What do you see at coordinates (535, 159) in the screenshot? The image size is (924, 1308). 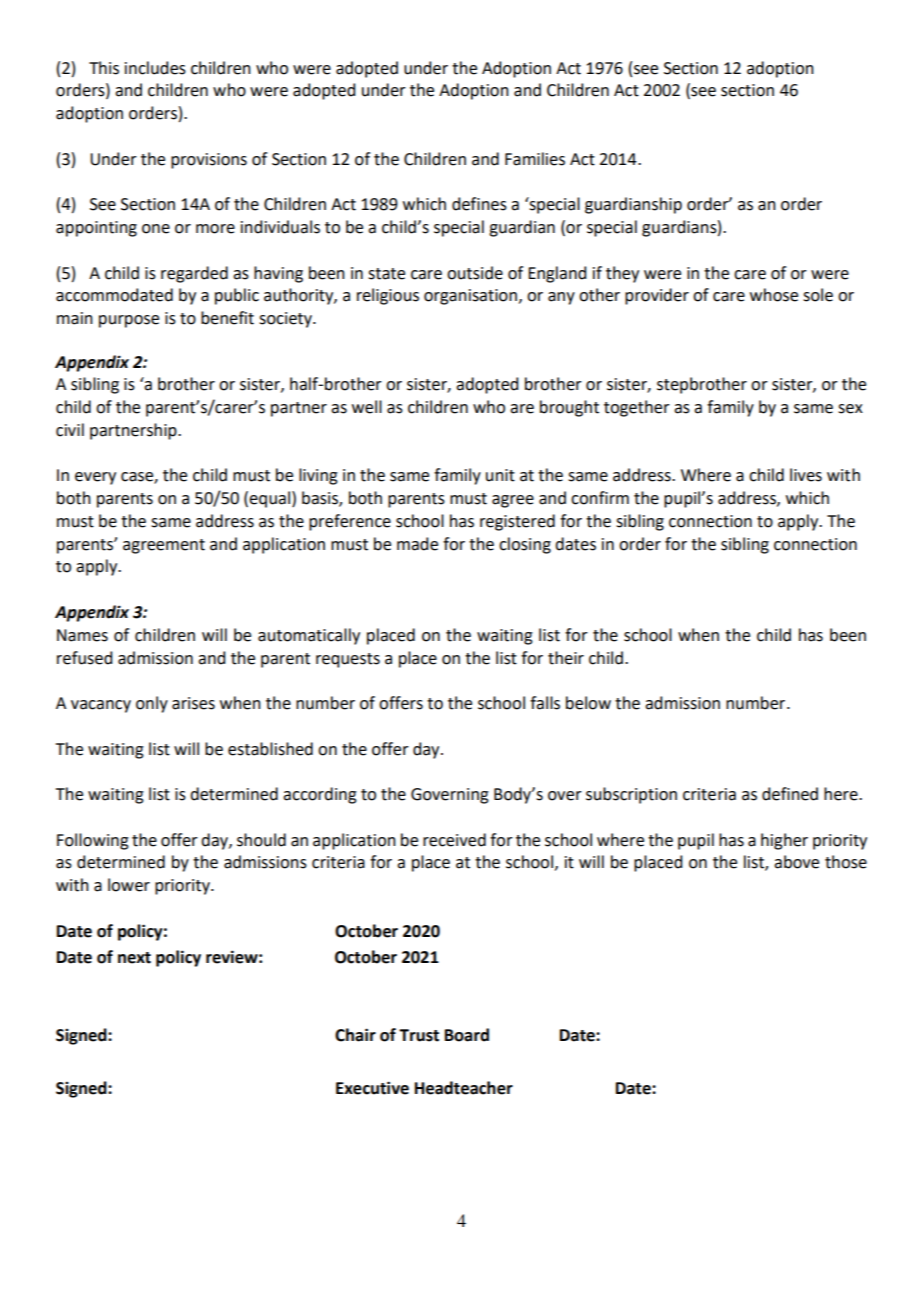 I see `Families` at bounding box center [535, 159].
